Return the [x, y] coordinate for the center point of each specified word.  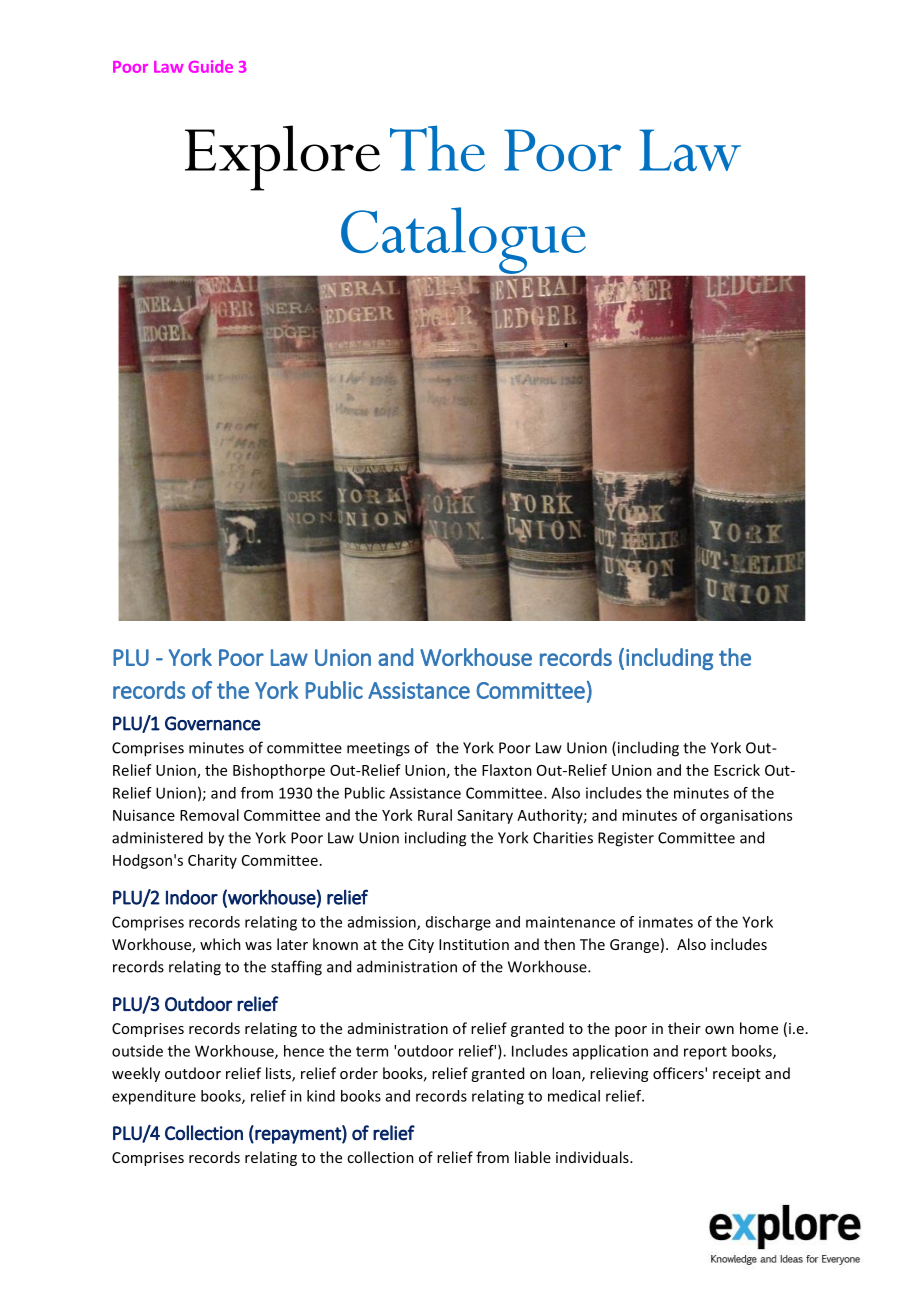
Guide [211, 66]
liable [533, 1157]
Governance [213, 723]
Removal [209, 815]
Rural [435, 815]
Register [626, 839]
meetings [378, 749]
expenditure [154, 1097]
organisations [746, 816]
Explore [282, 158]
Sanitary [485, 817]
